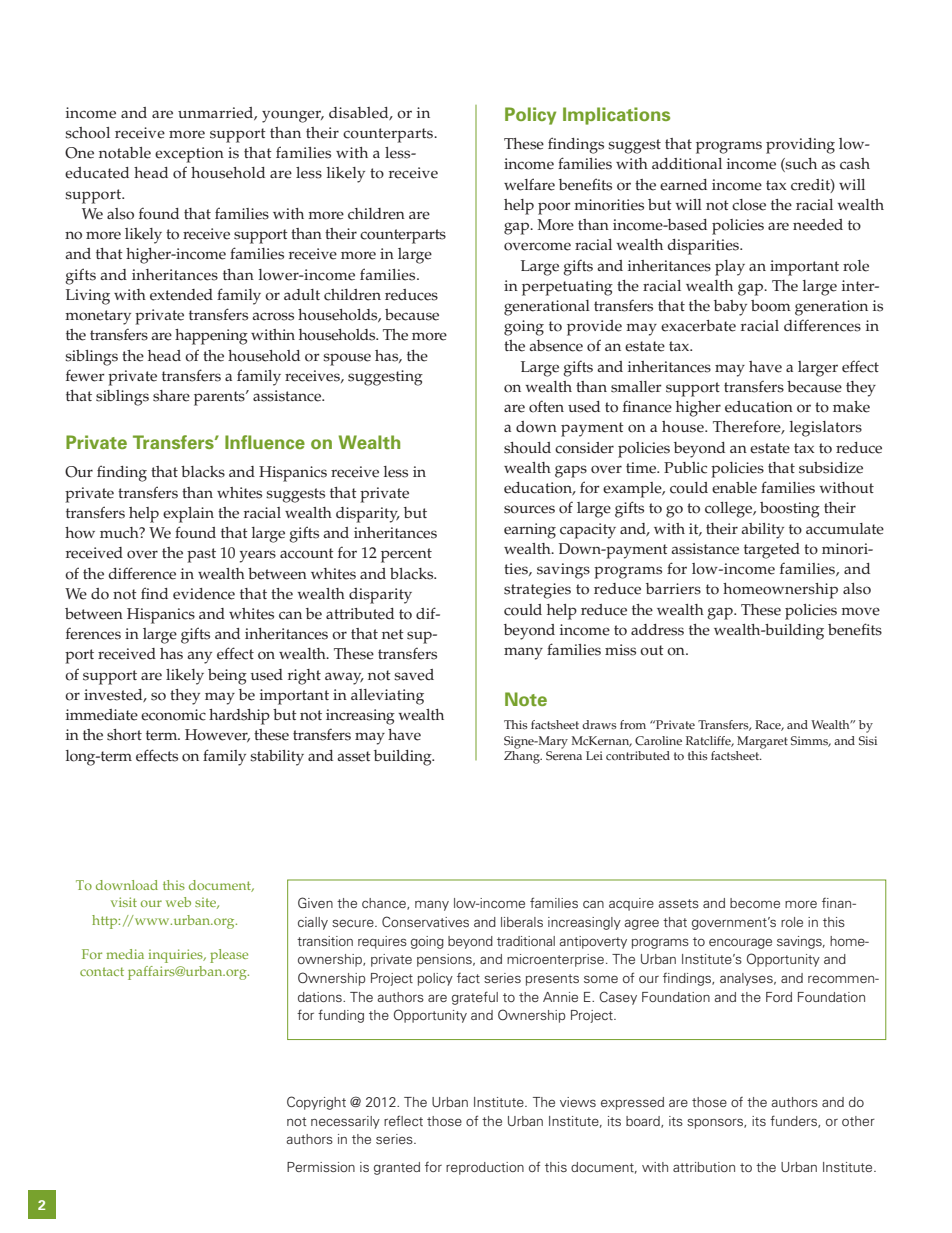  I want to click on necessarily, so click(345, 1122).
